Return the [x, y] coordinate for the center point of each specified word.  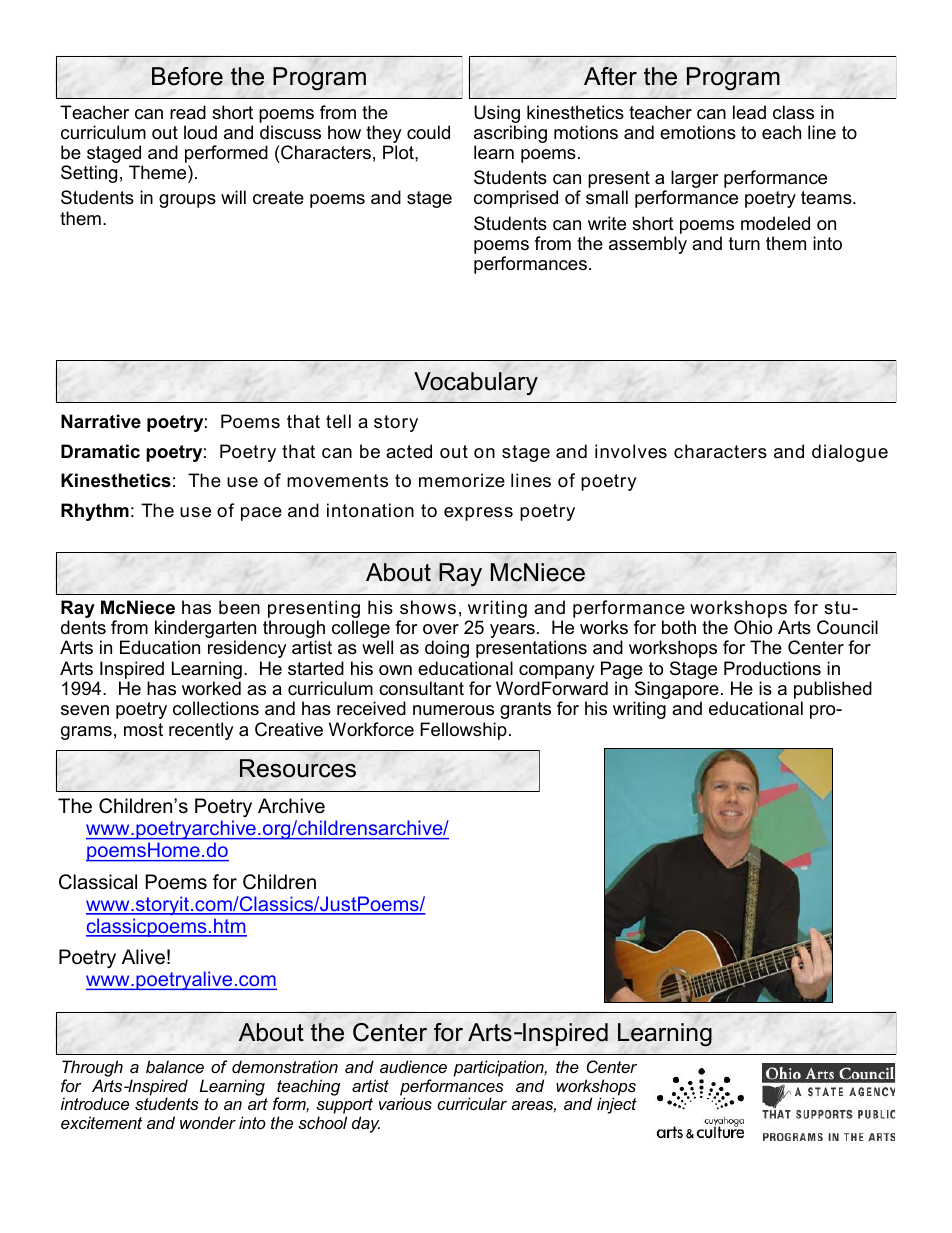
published [833, 691]
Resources [298, 768]
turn [744, 243]
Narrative [101, 421]
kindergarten [205, 630]
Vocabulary [476, 384]
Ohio [753, 627]
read [188, 112]
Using [497, 114]
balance [175, 1066]
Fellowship [463, 731]
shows [428, 607]
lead [749, 112]
